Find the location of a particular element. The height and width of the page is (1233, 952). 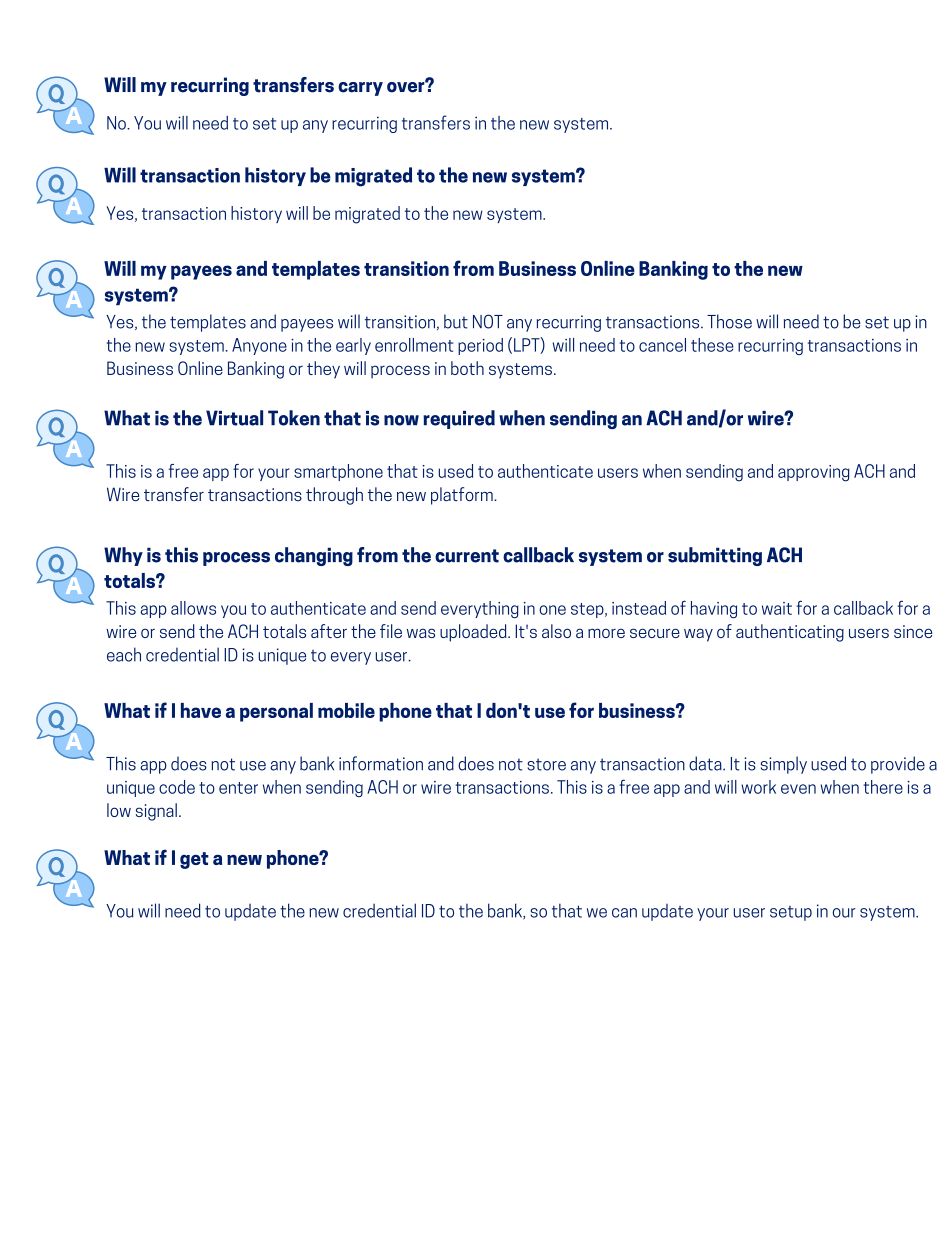

simply is located at coordinates (784, 765).
